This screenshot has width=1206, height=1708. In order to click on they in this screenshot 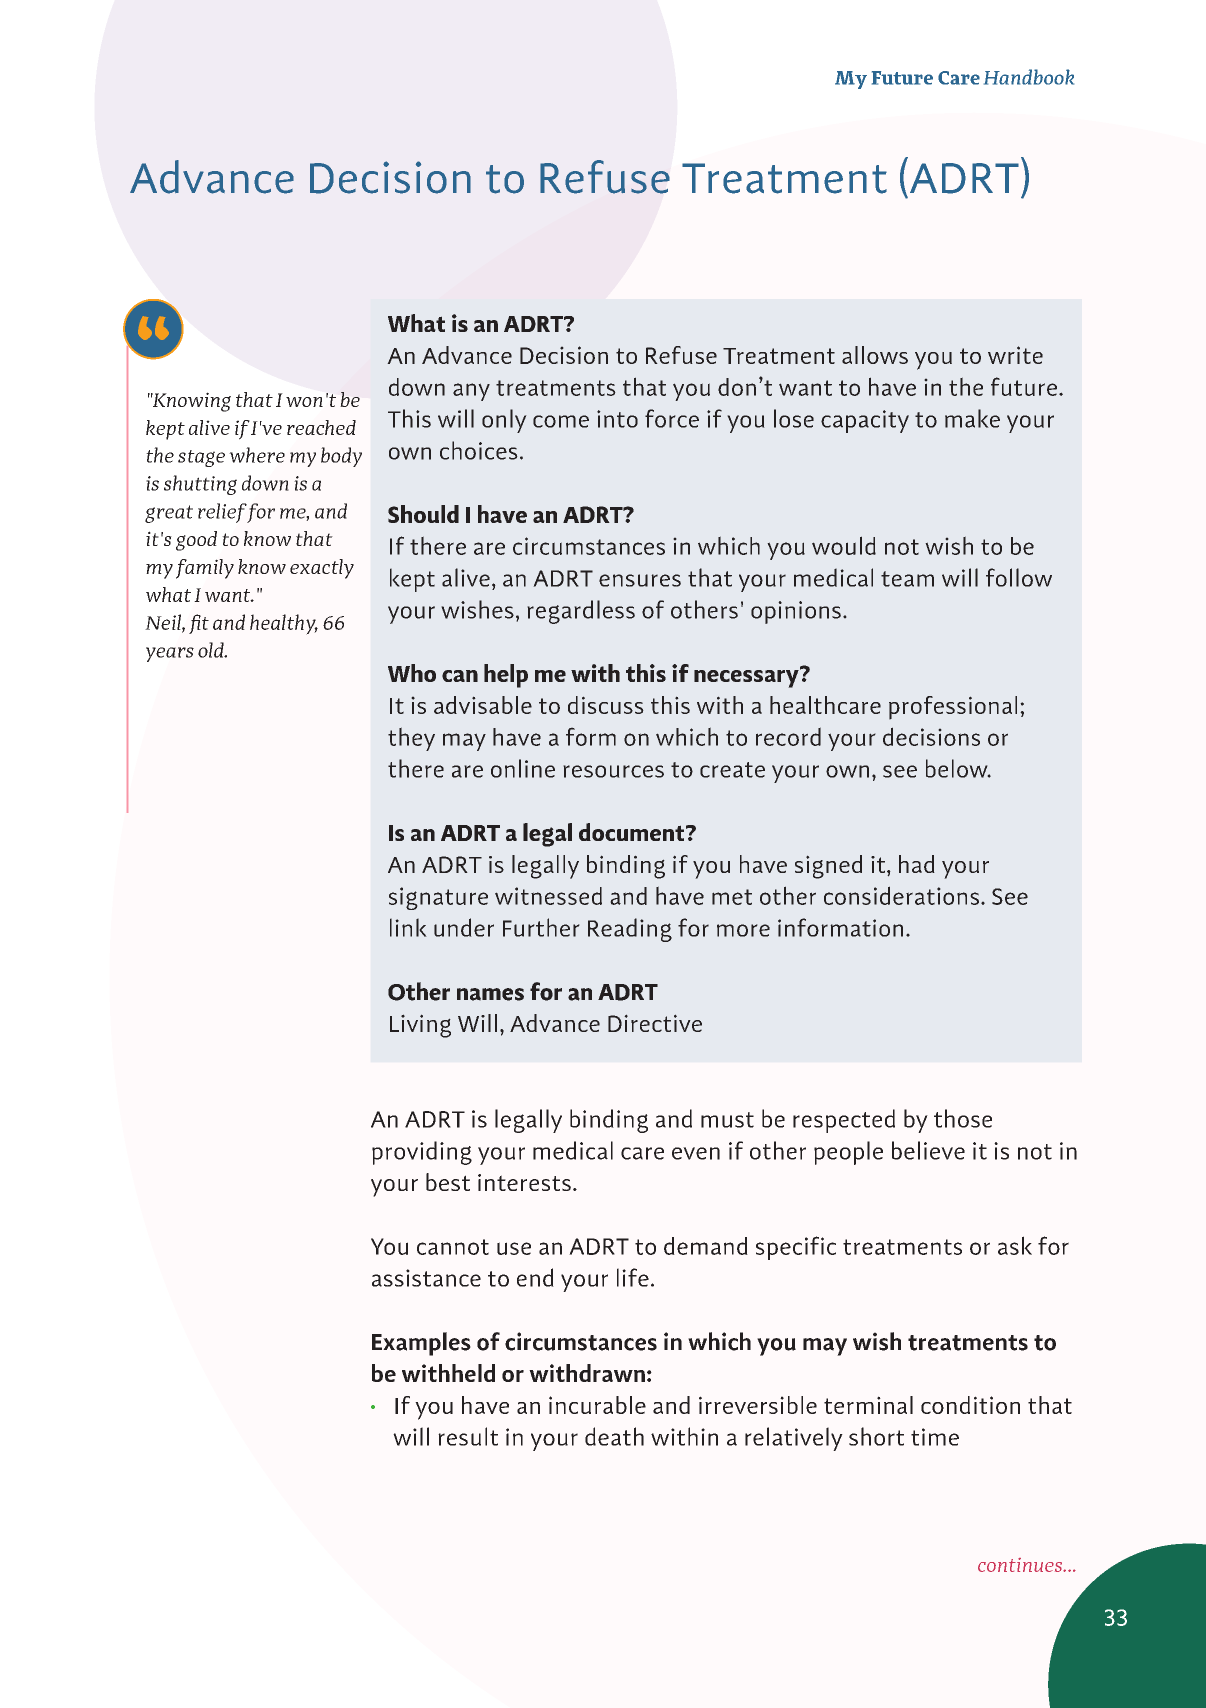, I will do `click(411, 739)`.
